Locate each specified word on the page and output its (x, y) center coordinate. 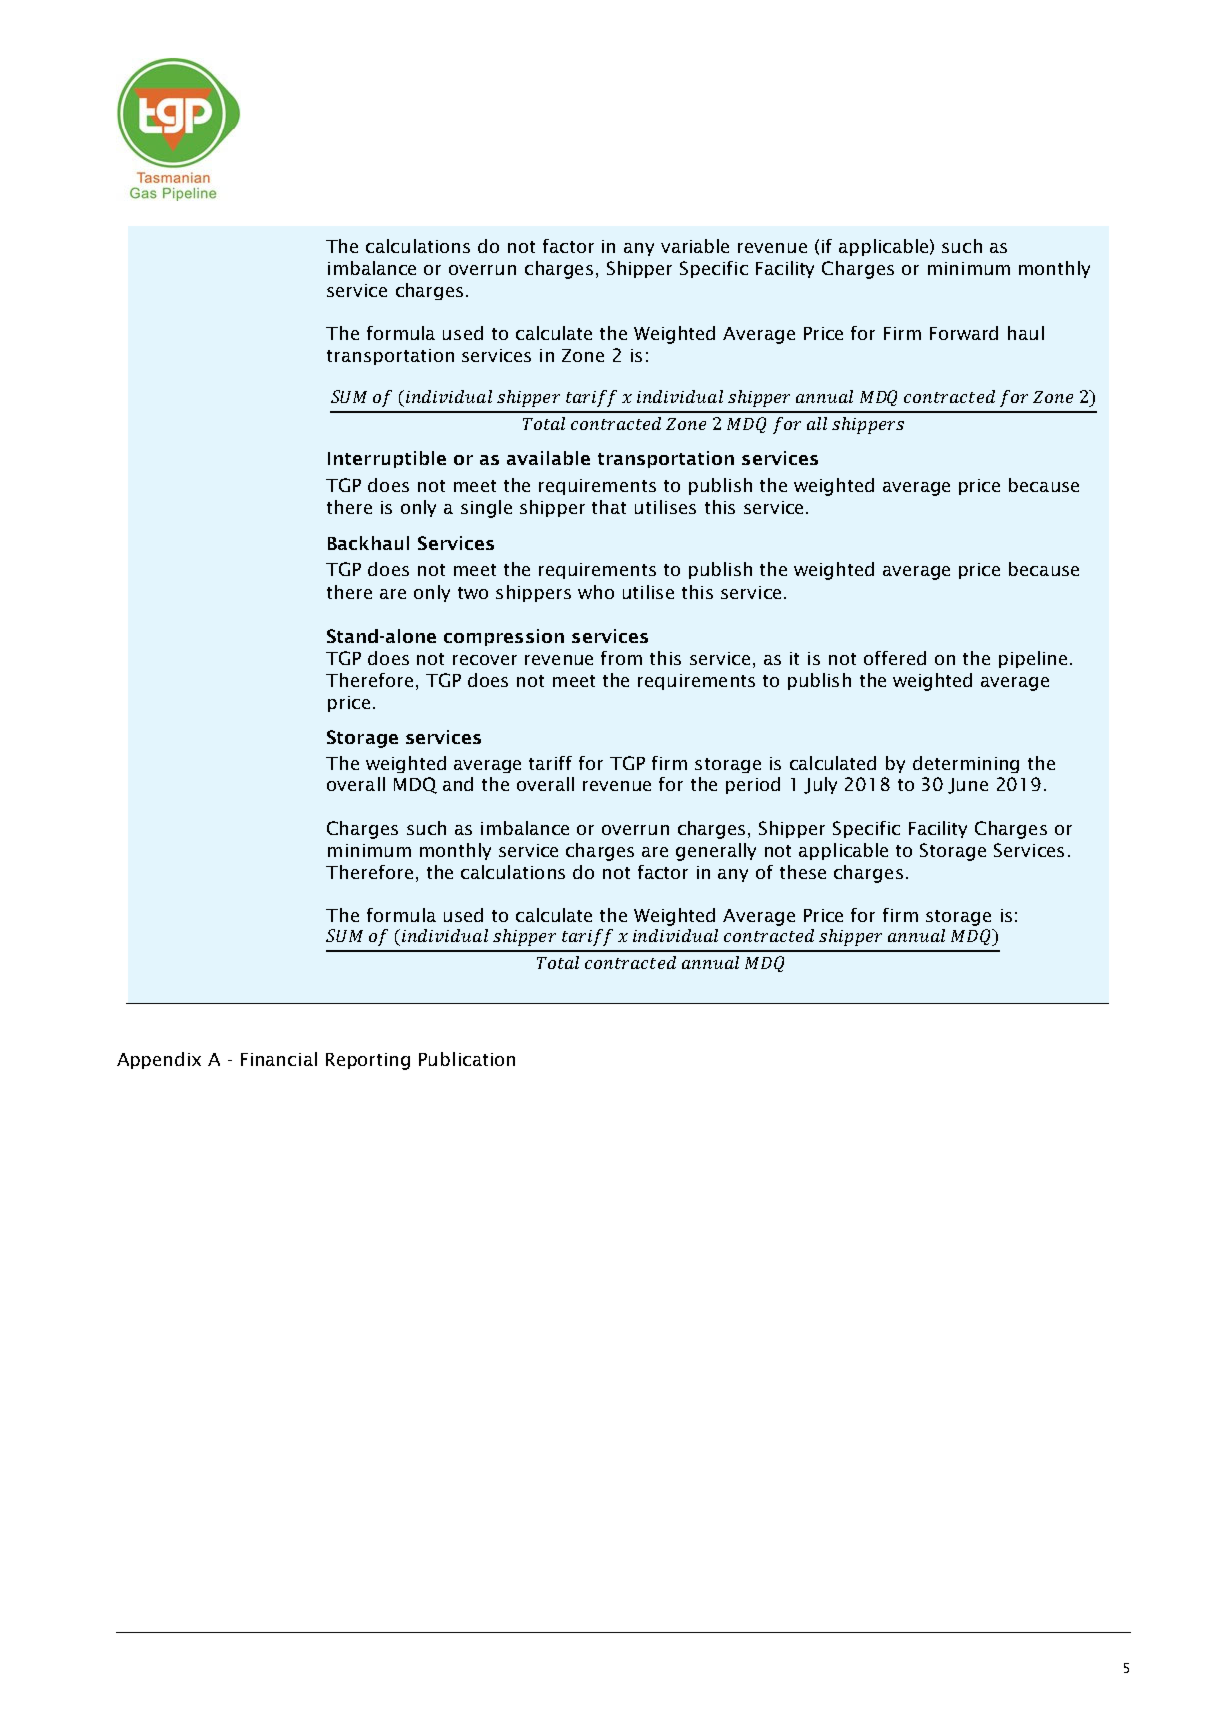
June (968, 786)
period (753, 785)
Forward (964, 333)
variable (695, 246)
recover (485, 660)
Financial (279, 1059)
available (548, 458)
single (486, 509)
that (609, 507)
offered (895, 658)
